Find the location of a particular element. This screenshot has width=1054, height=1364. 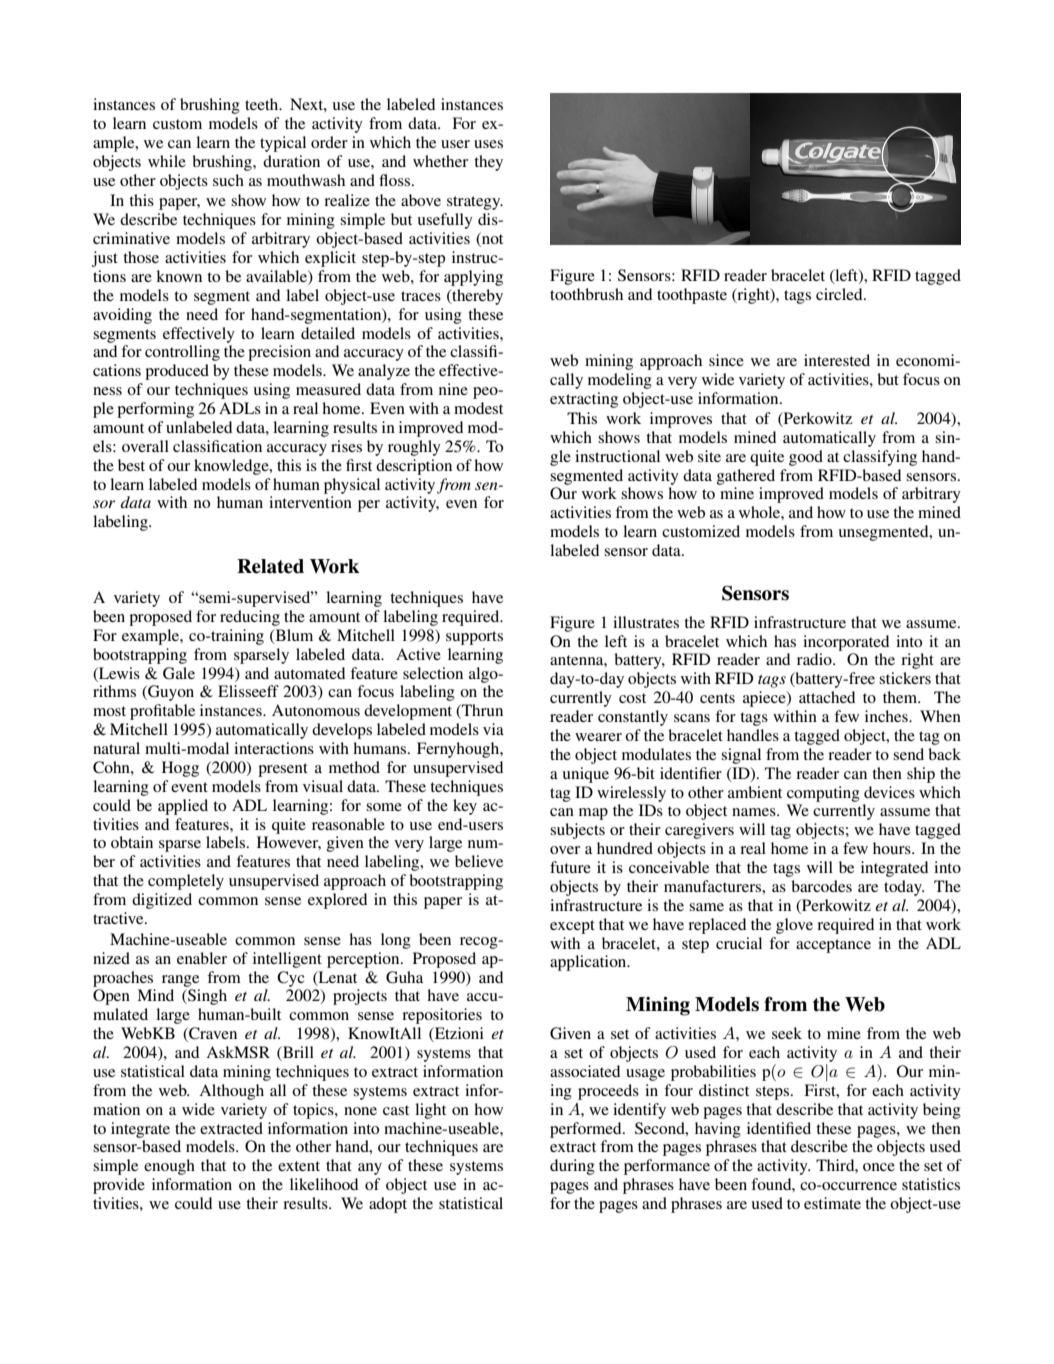

incorporated is located at coordinates (846, 643).
